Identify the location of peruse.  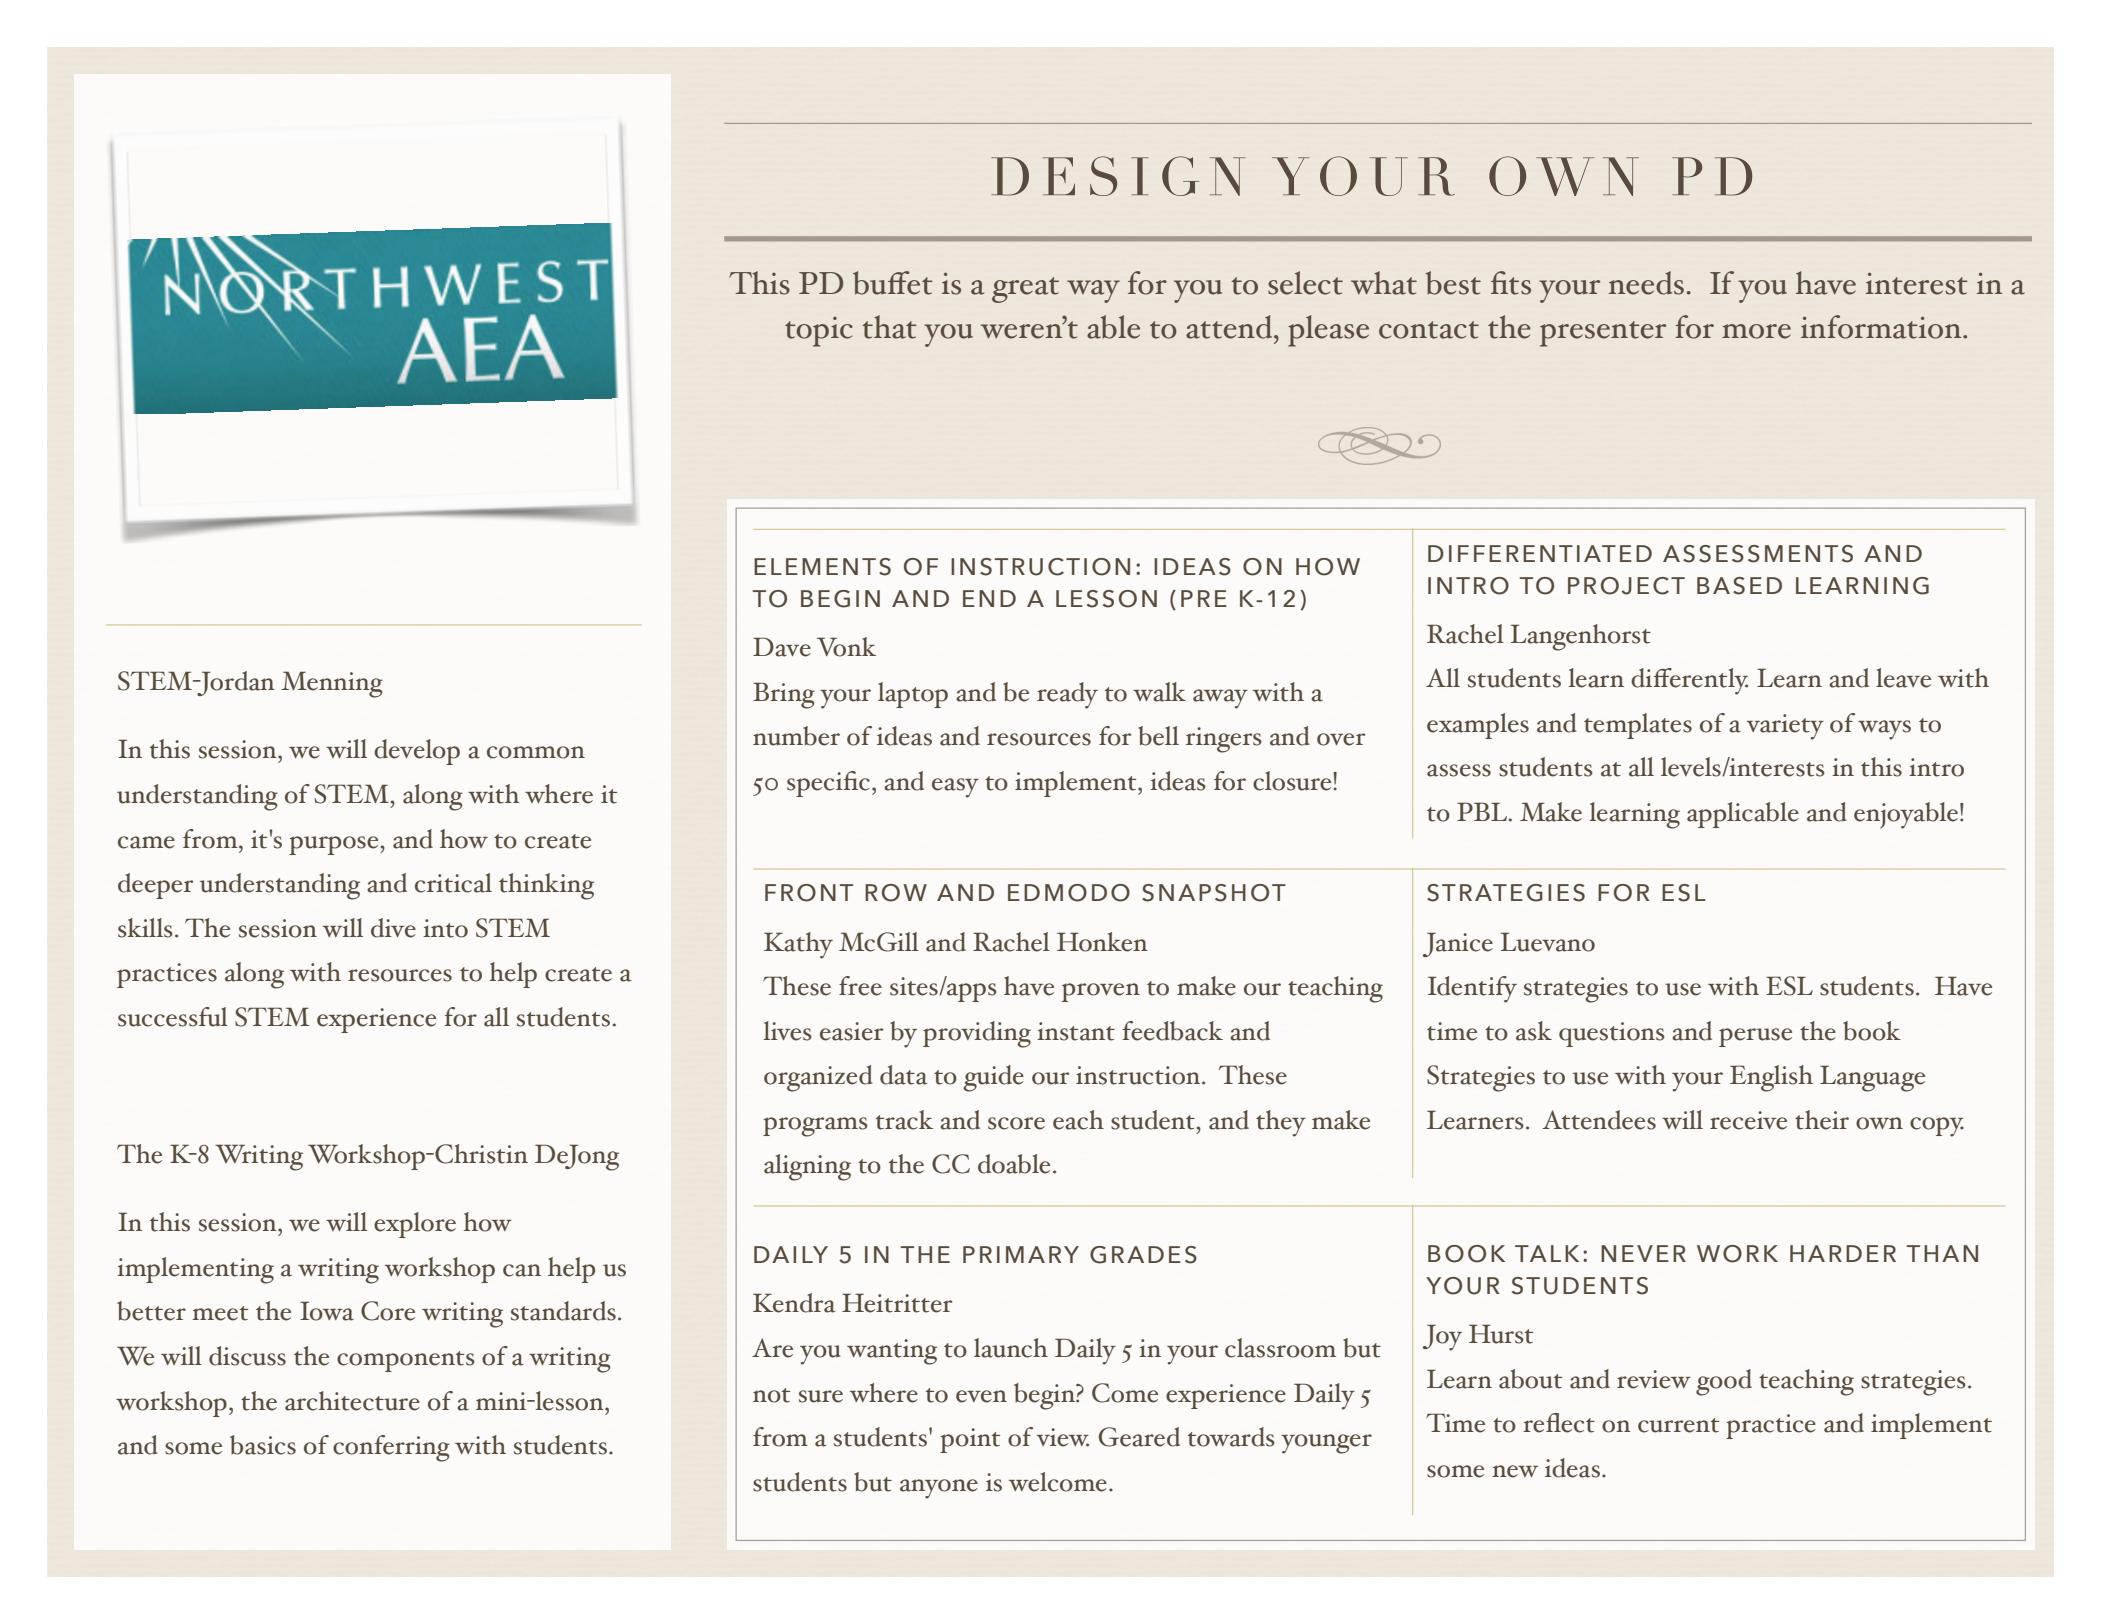
(1755, 1037).
